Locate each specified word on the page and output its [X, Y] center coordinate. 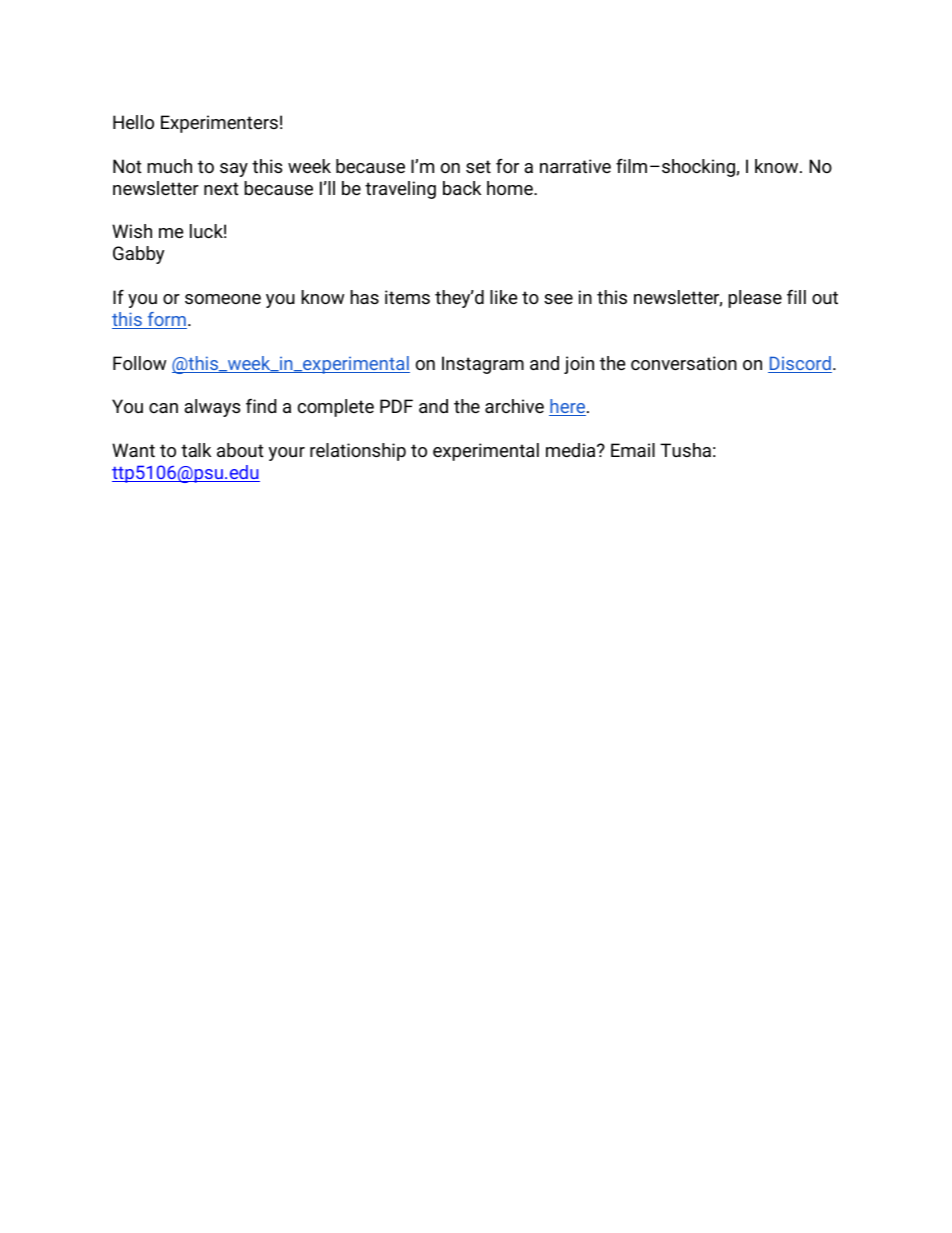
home [511, 188]
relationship [358, 452]
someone [223, 299]
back [462, 188]
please [755, 299]
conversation [684, 363]
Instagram [483, 365]
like [503, 297]
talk [196, 450]
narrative [575, 166]
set [478, 166]
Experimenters [219, 124]
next [221, 188]
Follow [139, 363]
